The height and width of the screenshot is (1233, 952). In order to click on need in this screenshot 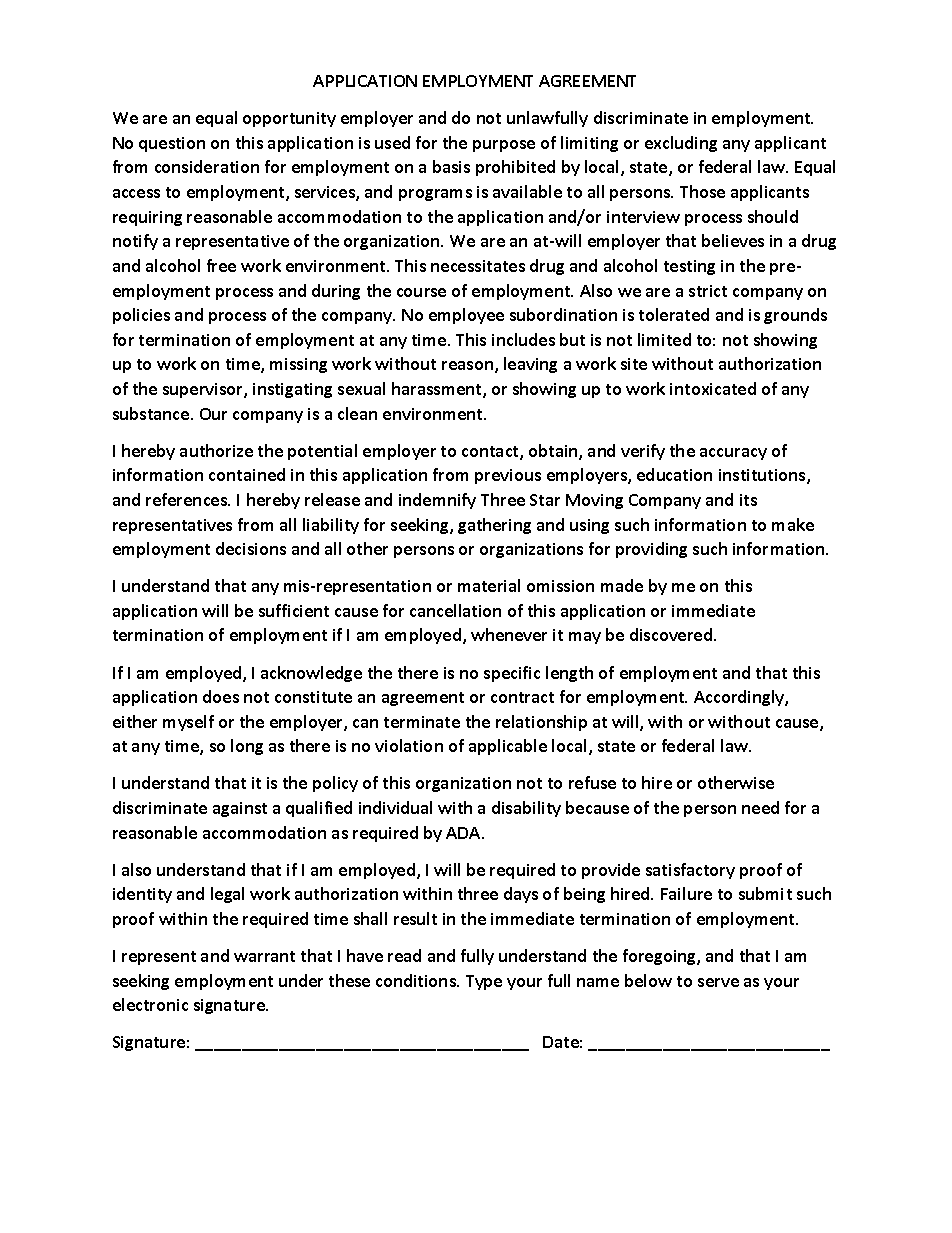, I will do `click(760, 807)`.
